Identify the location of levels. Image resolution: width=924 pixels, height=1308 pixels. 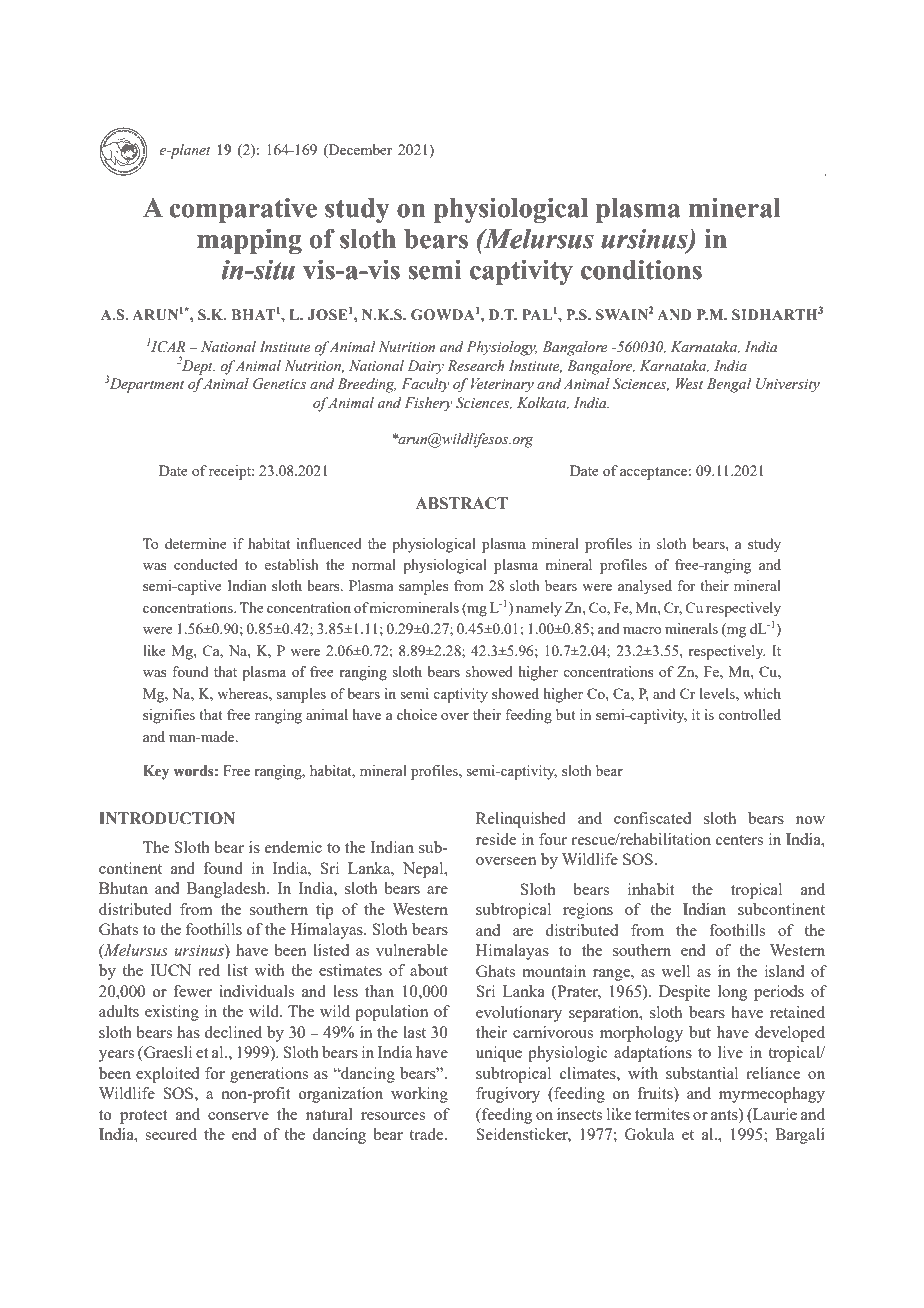
(718, 693).
